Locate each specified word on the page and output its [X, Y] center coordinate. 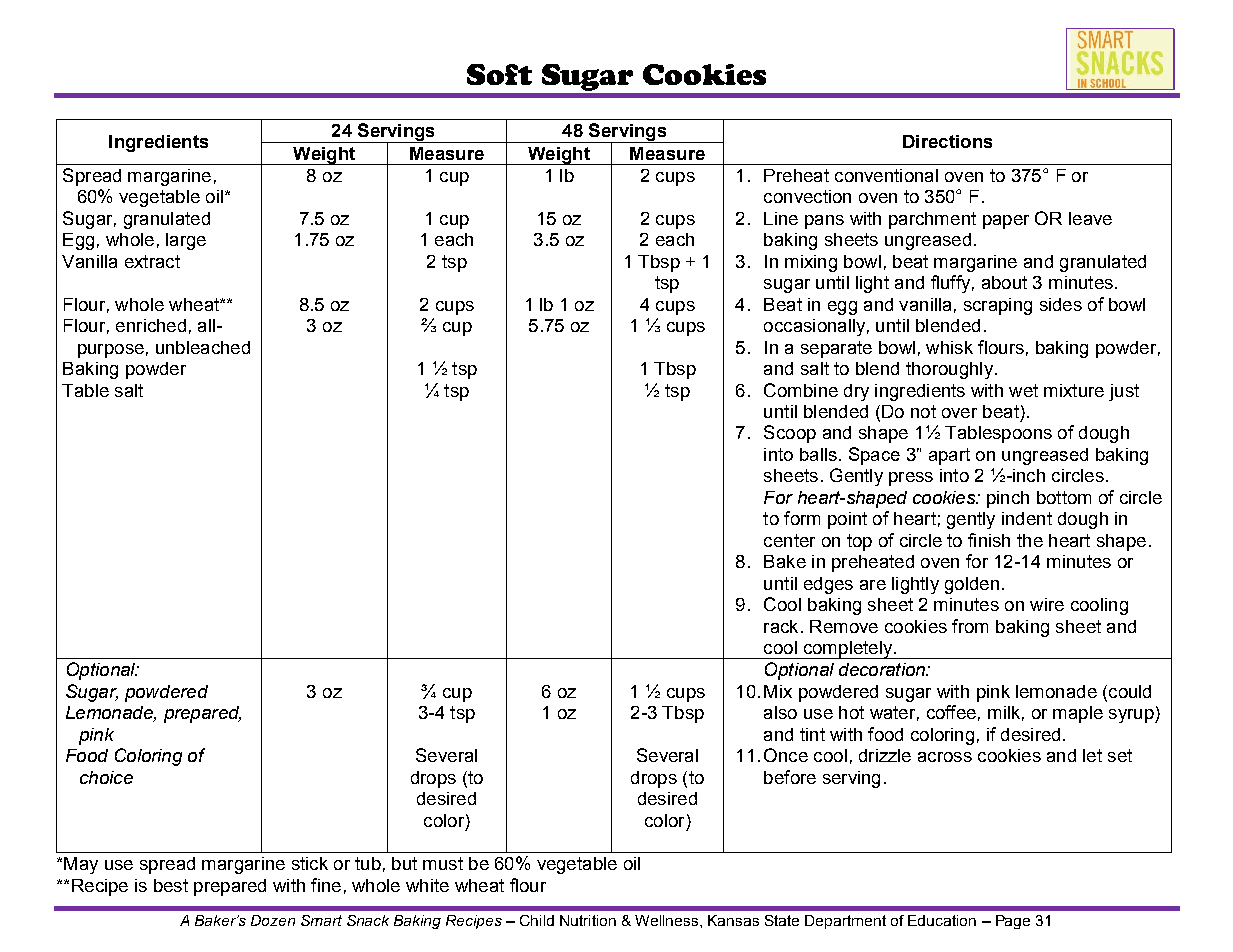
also [780, 712]
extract [152, 261]
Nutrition [588, 920]
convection [807, 196]
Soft [499, 74]
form [802, 518]
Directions [947, 141]
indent [1027, 518]
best [171, 885]
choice [106, 777]
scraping [998, 306]
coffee [951, 712]
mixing [811, 263]
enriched [151, 325]
